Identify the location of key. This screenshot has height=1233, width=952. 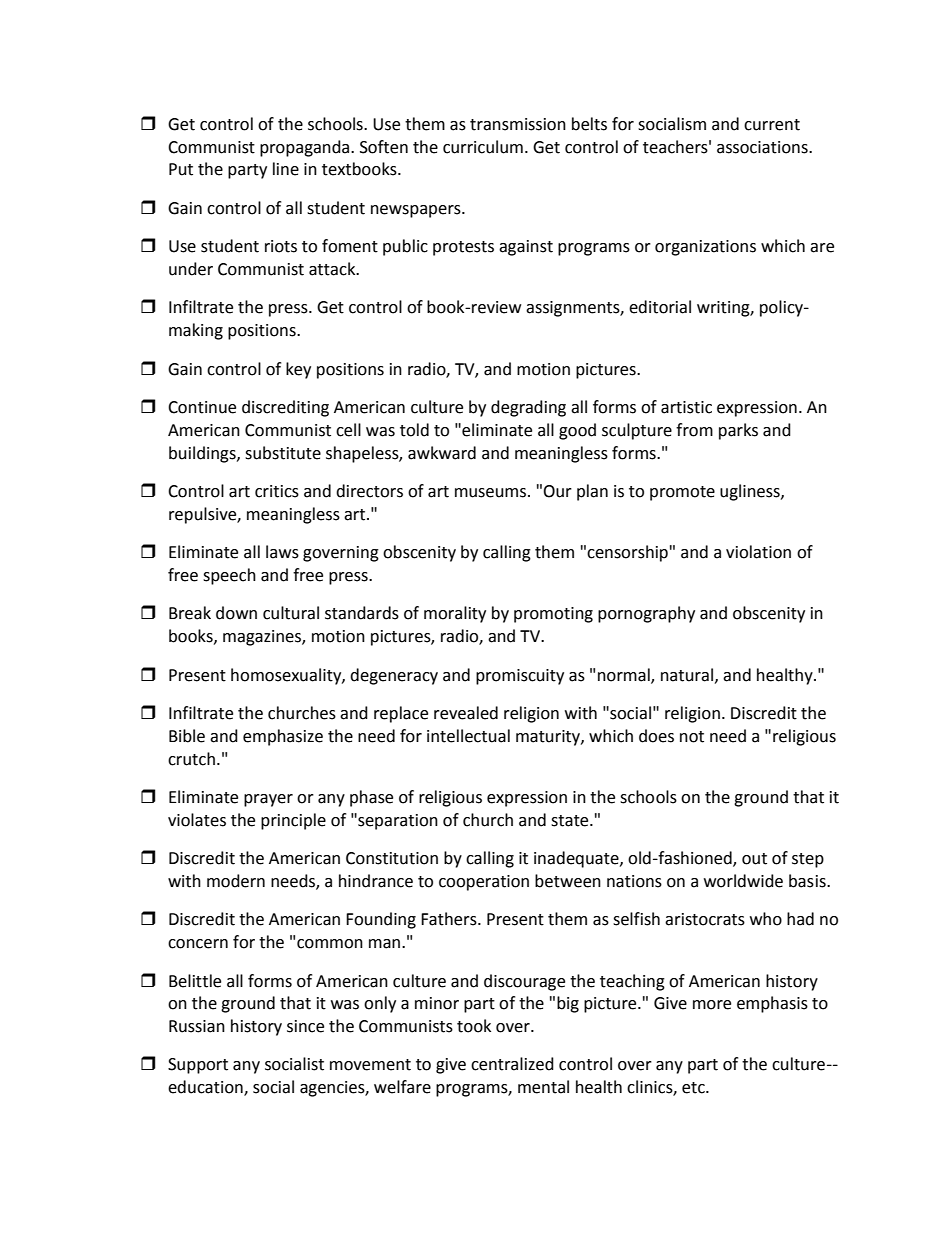
(298, 370).
